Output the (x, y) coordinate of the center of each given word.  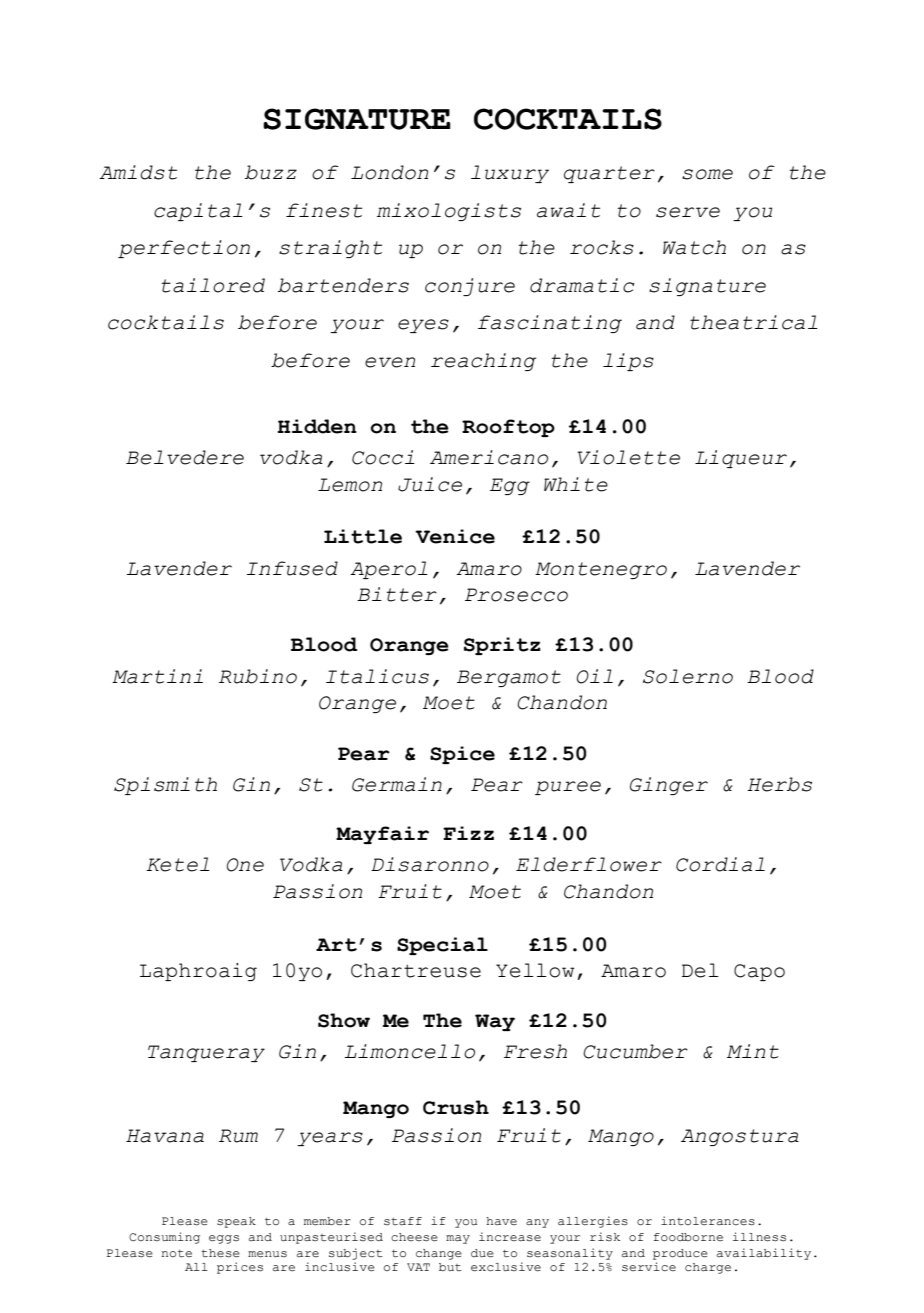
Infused (292, 568)
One (245, 865)
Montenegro (601, 570)
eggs (224, 1239)
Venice (455, 536)
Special (442, 946)
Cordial (720, 864)
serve (688, 212)
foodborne (688, 1237)
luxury (510, 174)
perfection (184, 249)
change (439, 1254)
